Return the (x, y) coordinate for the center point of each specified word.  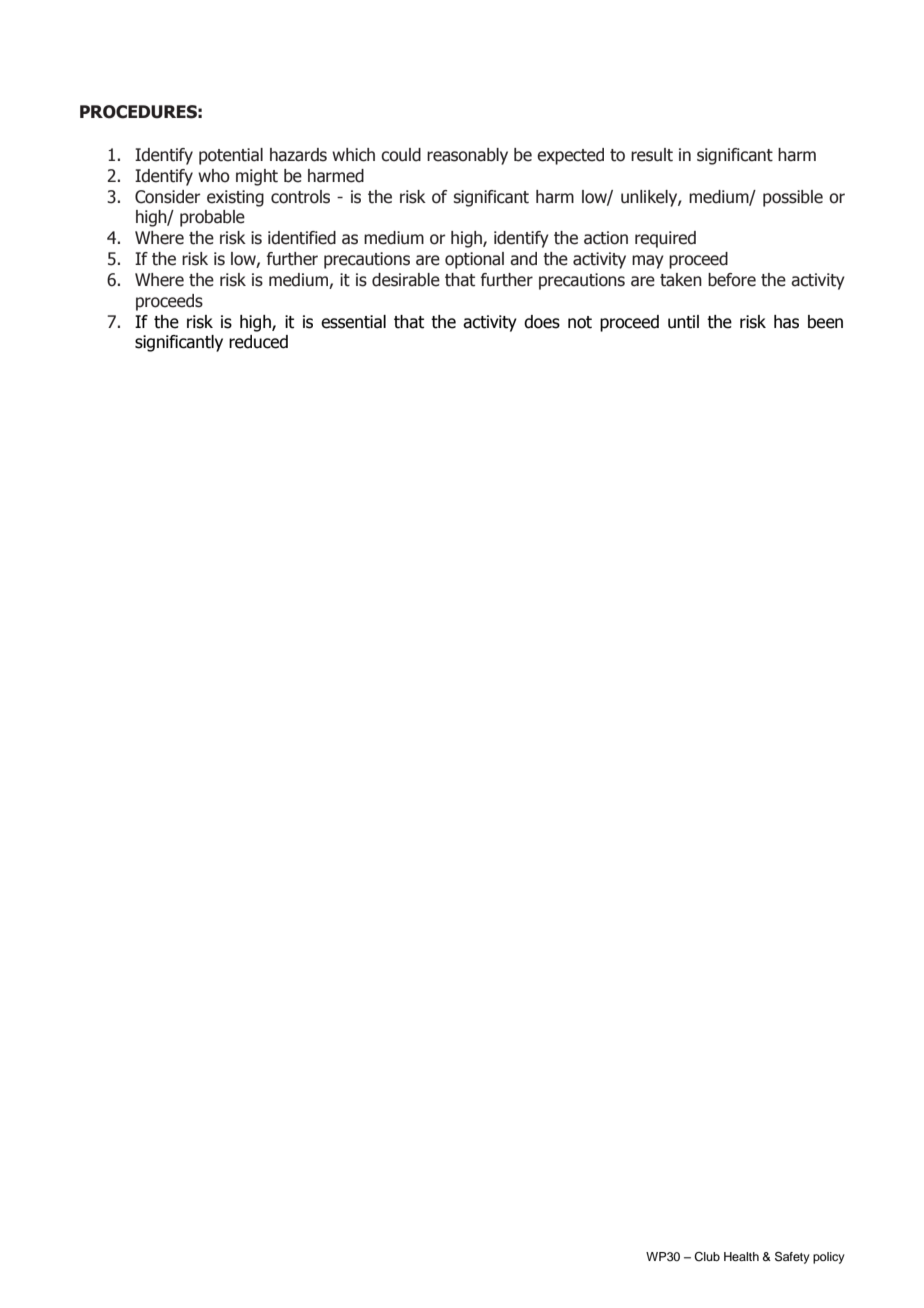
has (786, 322)
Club (707, 1257)
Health (741, 1256)
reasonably (467, 156)
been (825, 322)
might (257, 177)
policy (829, 1258)
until (683, 322)
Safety (792, 1258)
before (732, 280)
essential (353, 322)
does (542, 322)
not (580, 322)
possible (793, 198)
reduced (258, 342)
